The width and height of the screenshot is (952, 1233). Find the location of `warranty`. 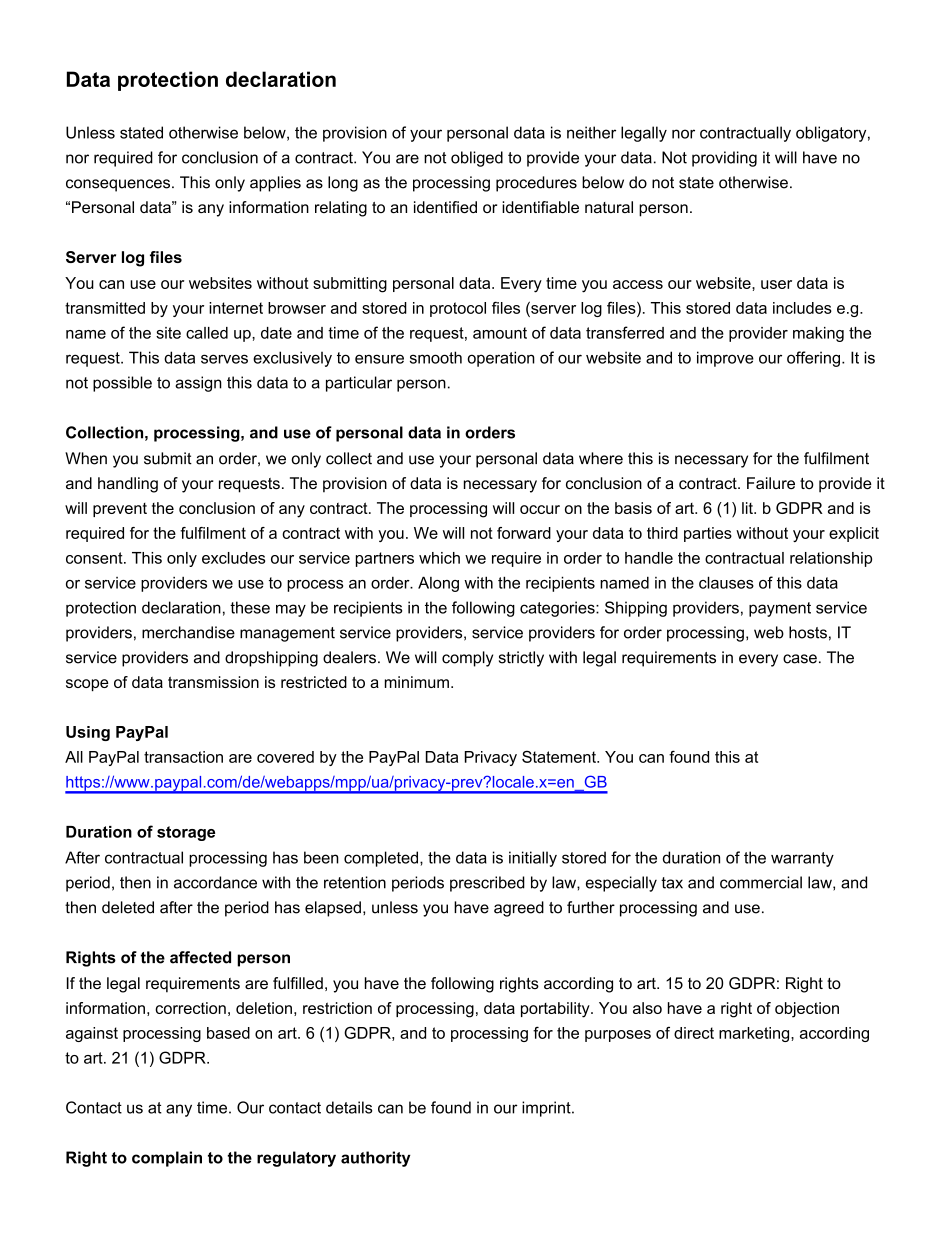

warranty is located at coordinates (802, 859).
